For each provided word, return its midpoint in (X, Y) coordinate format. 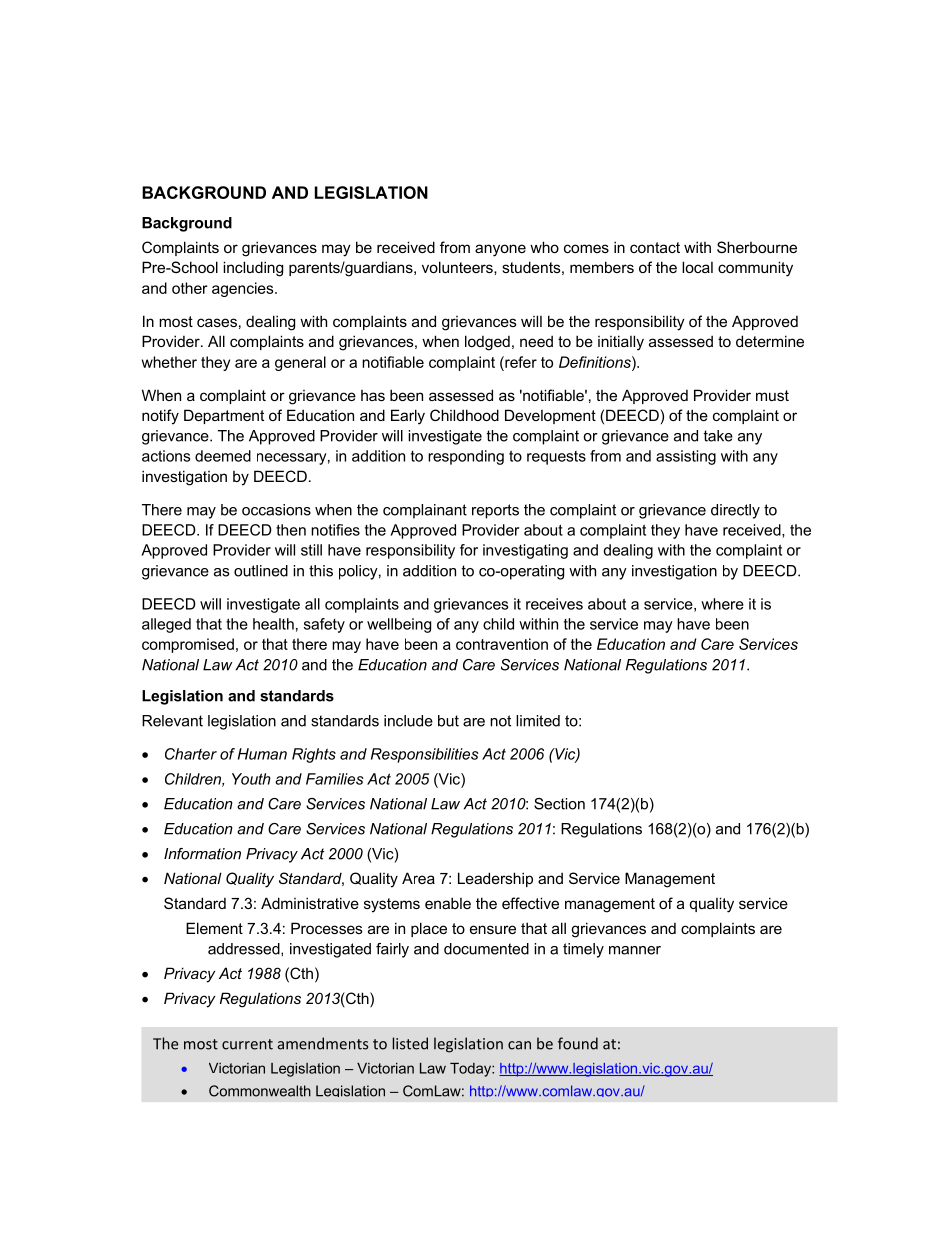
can (519, 1045)
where (722, 604)
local (697, 267)
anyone (500, 250)
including (253, 269)
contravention (502, 644)
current (247, 1044)
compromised (188, 645)
